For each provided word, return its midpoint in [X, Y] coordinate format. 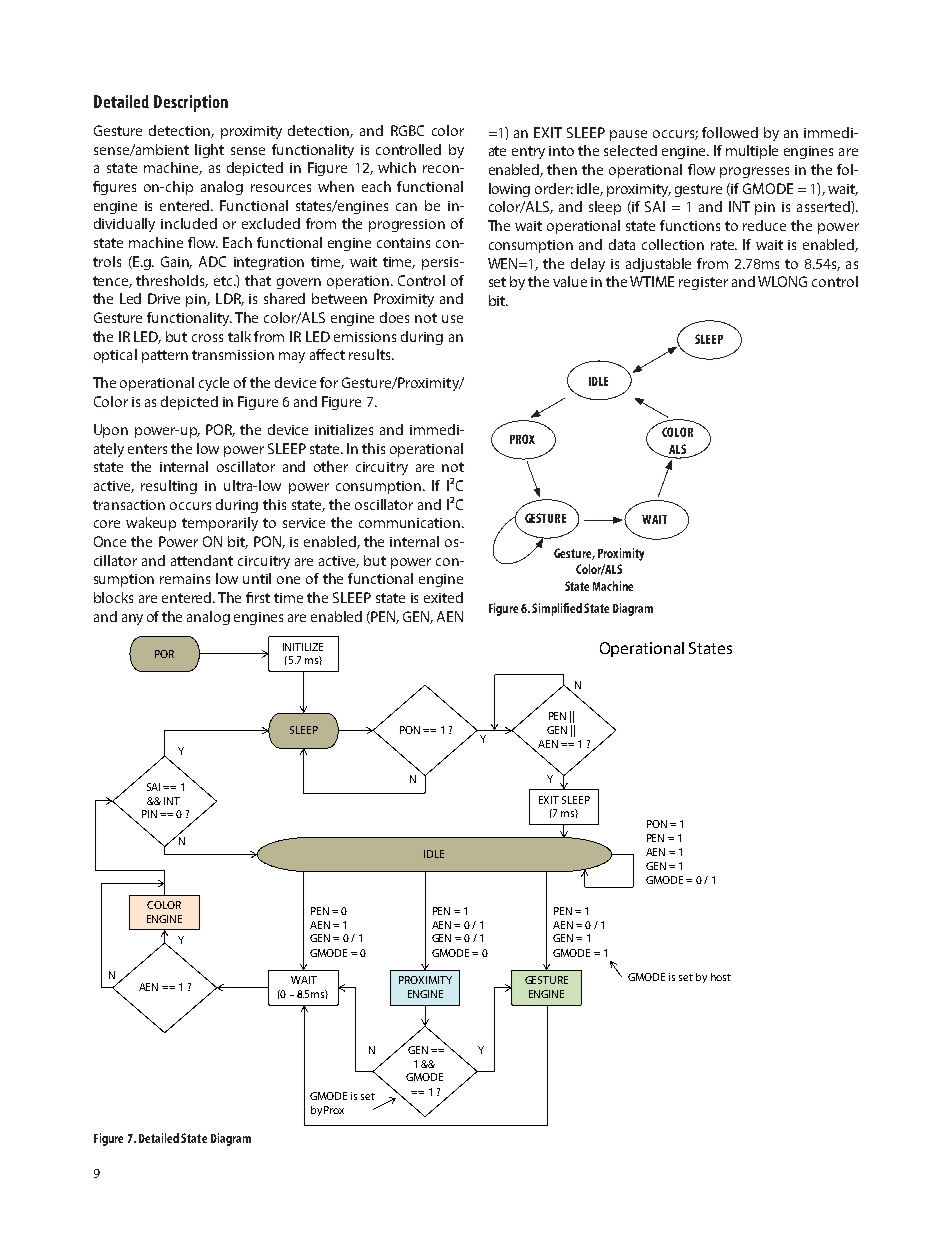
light [209, 151]
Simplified [557, 609]
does [394, 317]
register [703, 283]
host [721, 977]
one [288, 580]
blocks [113, 597]
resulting [169, 487]
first [258, 597]
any [132, 619]
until [257, 578]
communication [409, 523]
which [397, 167]
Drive [164, 298]
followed [730, 132]
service [304, 523]
